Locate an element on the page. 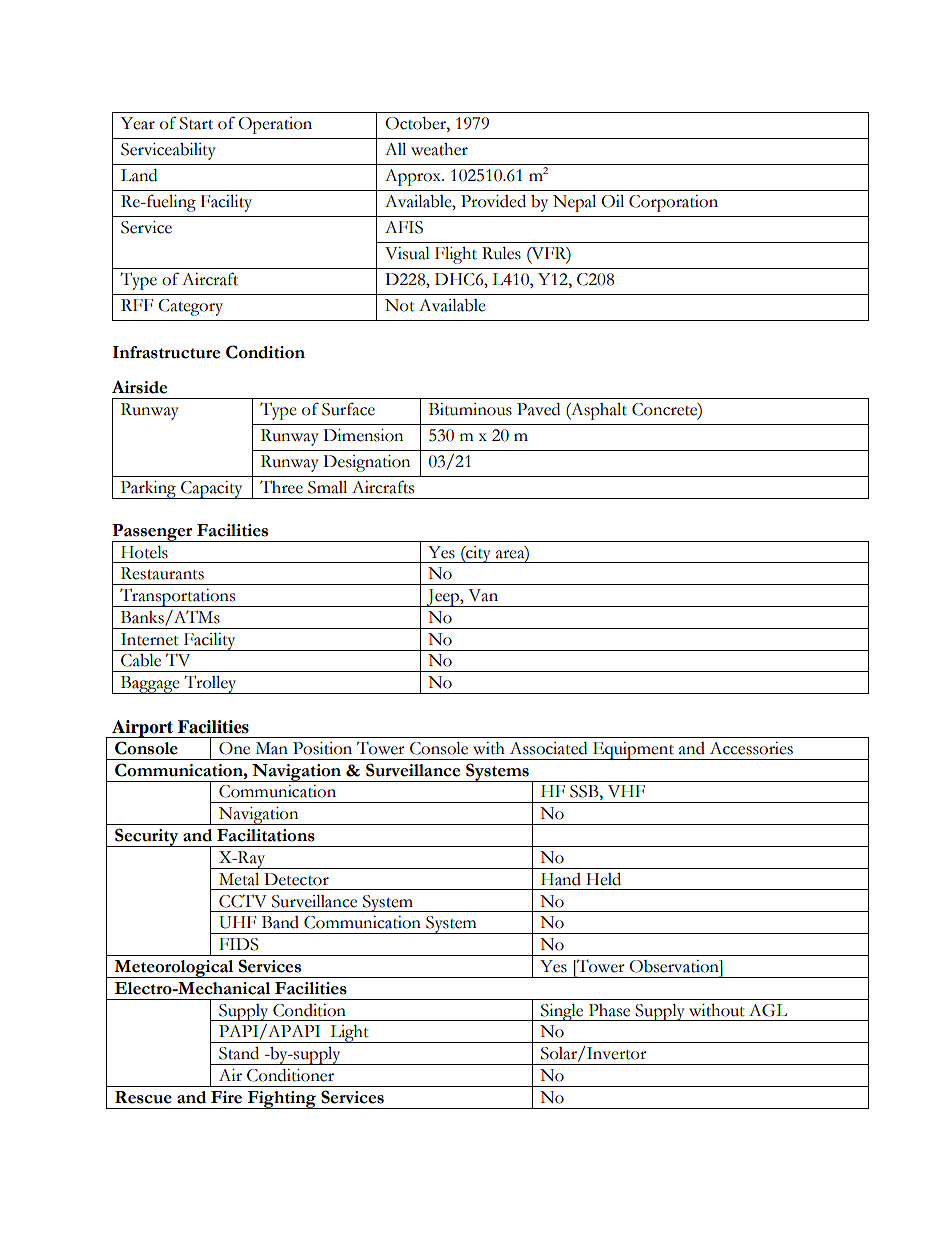  Van is located at coordinates (483, 595).
